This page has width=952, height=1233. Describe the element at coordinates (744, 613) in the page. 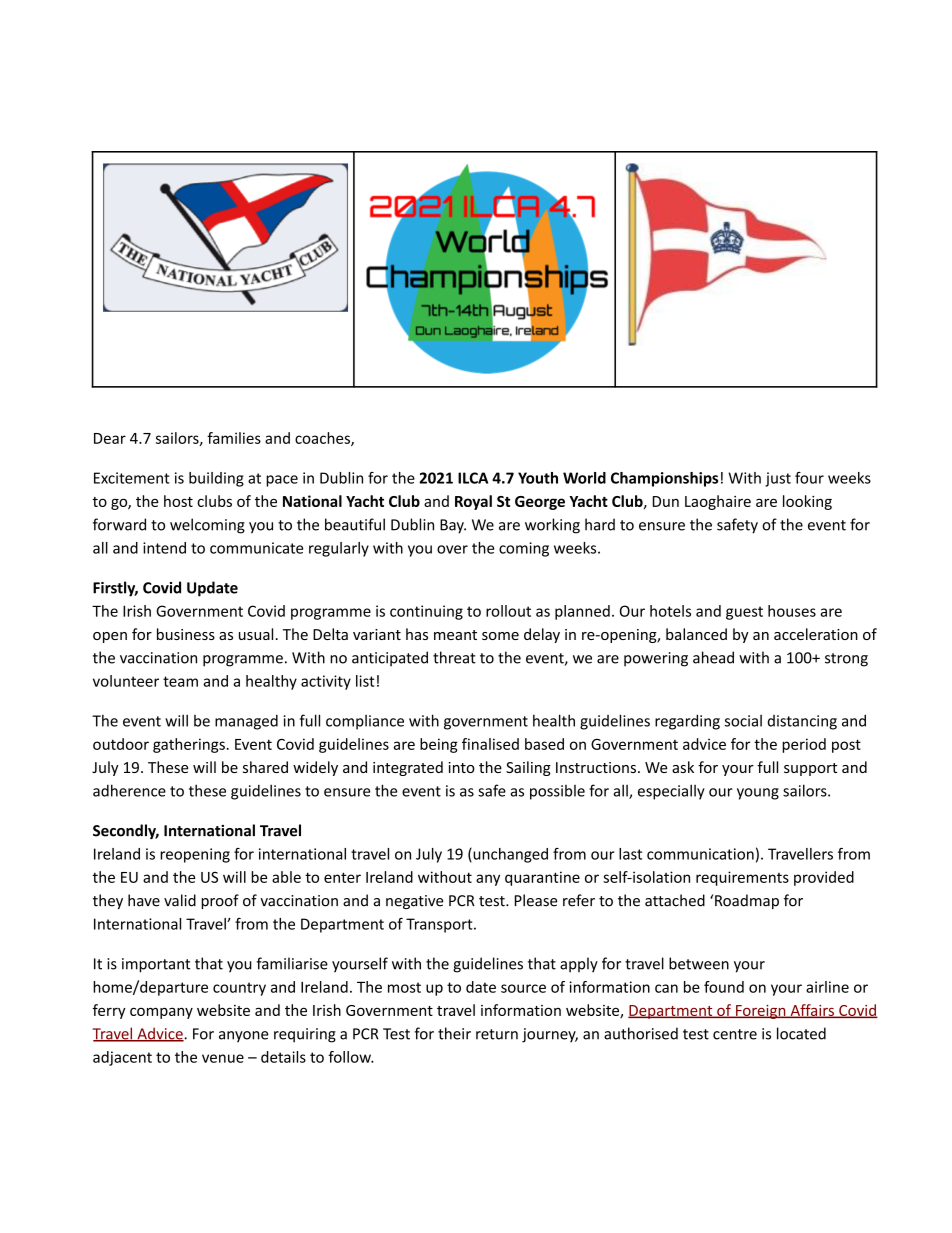

I see `guest` at that location.
